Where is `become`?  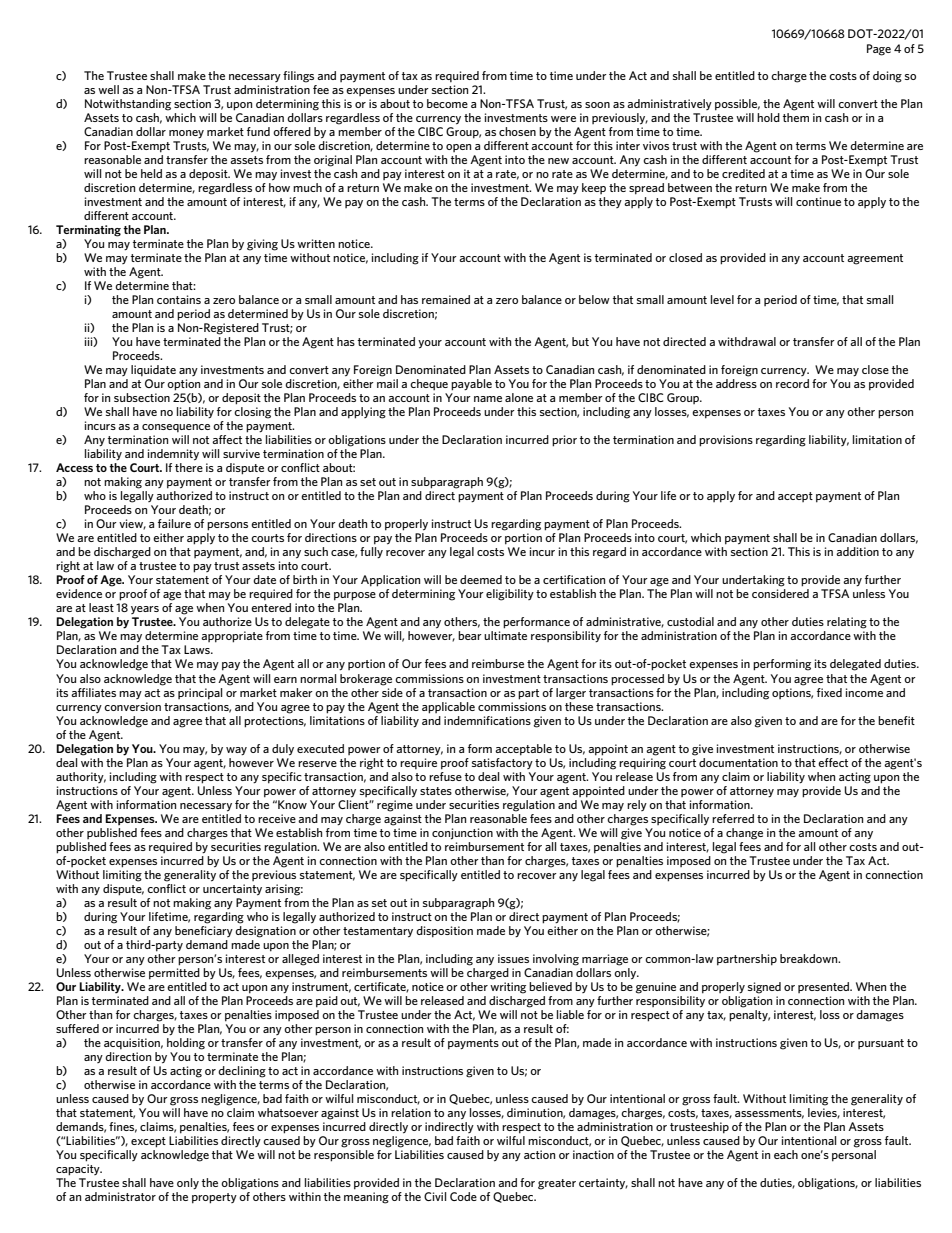 become is located at coordinates (447, 103).
